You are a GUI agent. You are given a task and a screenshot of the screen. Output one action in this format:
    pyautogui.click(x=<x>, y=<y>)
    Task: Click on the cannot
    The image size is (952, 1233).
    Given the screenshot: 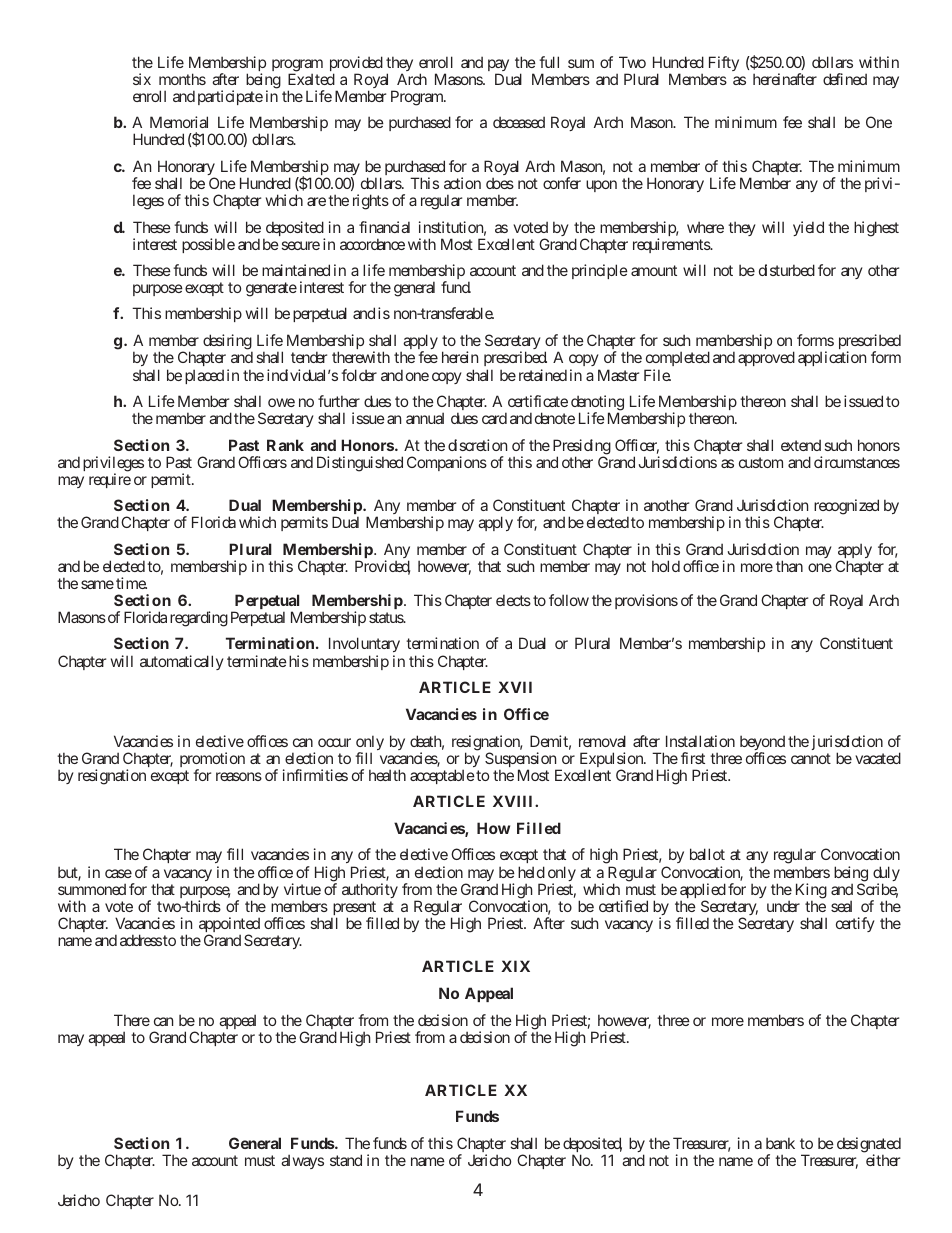 What is the action you would take?
    pyautogui.click(x=811, y=758)
